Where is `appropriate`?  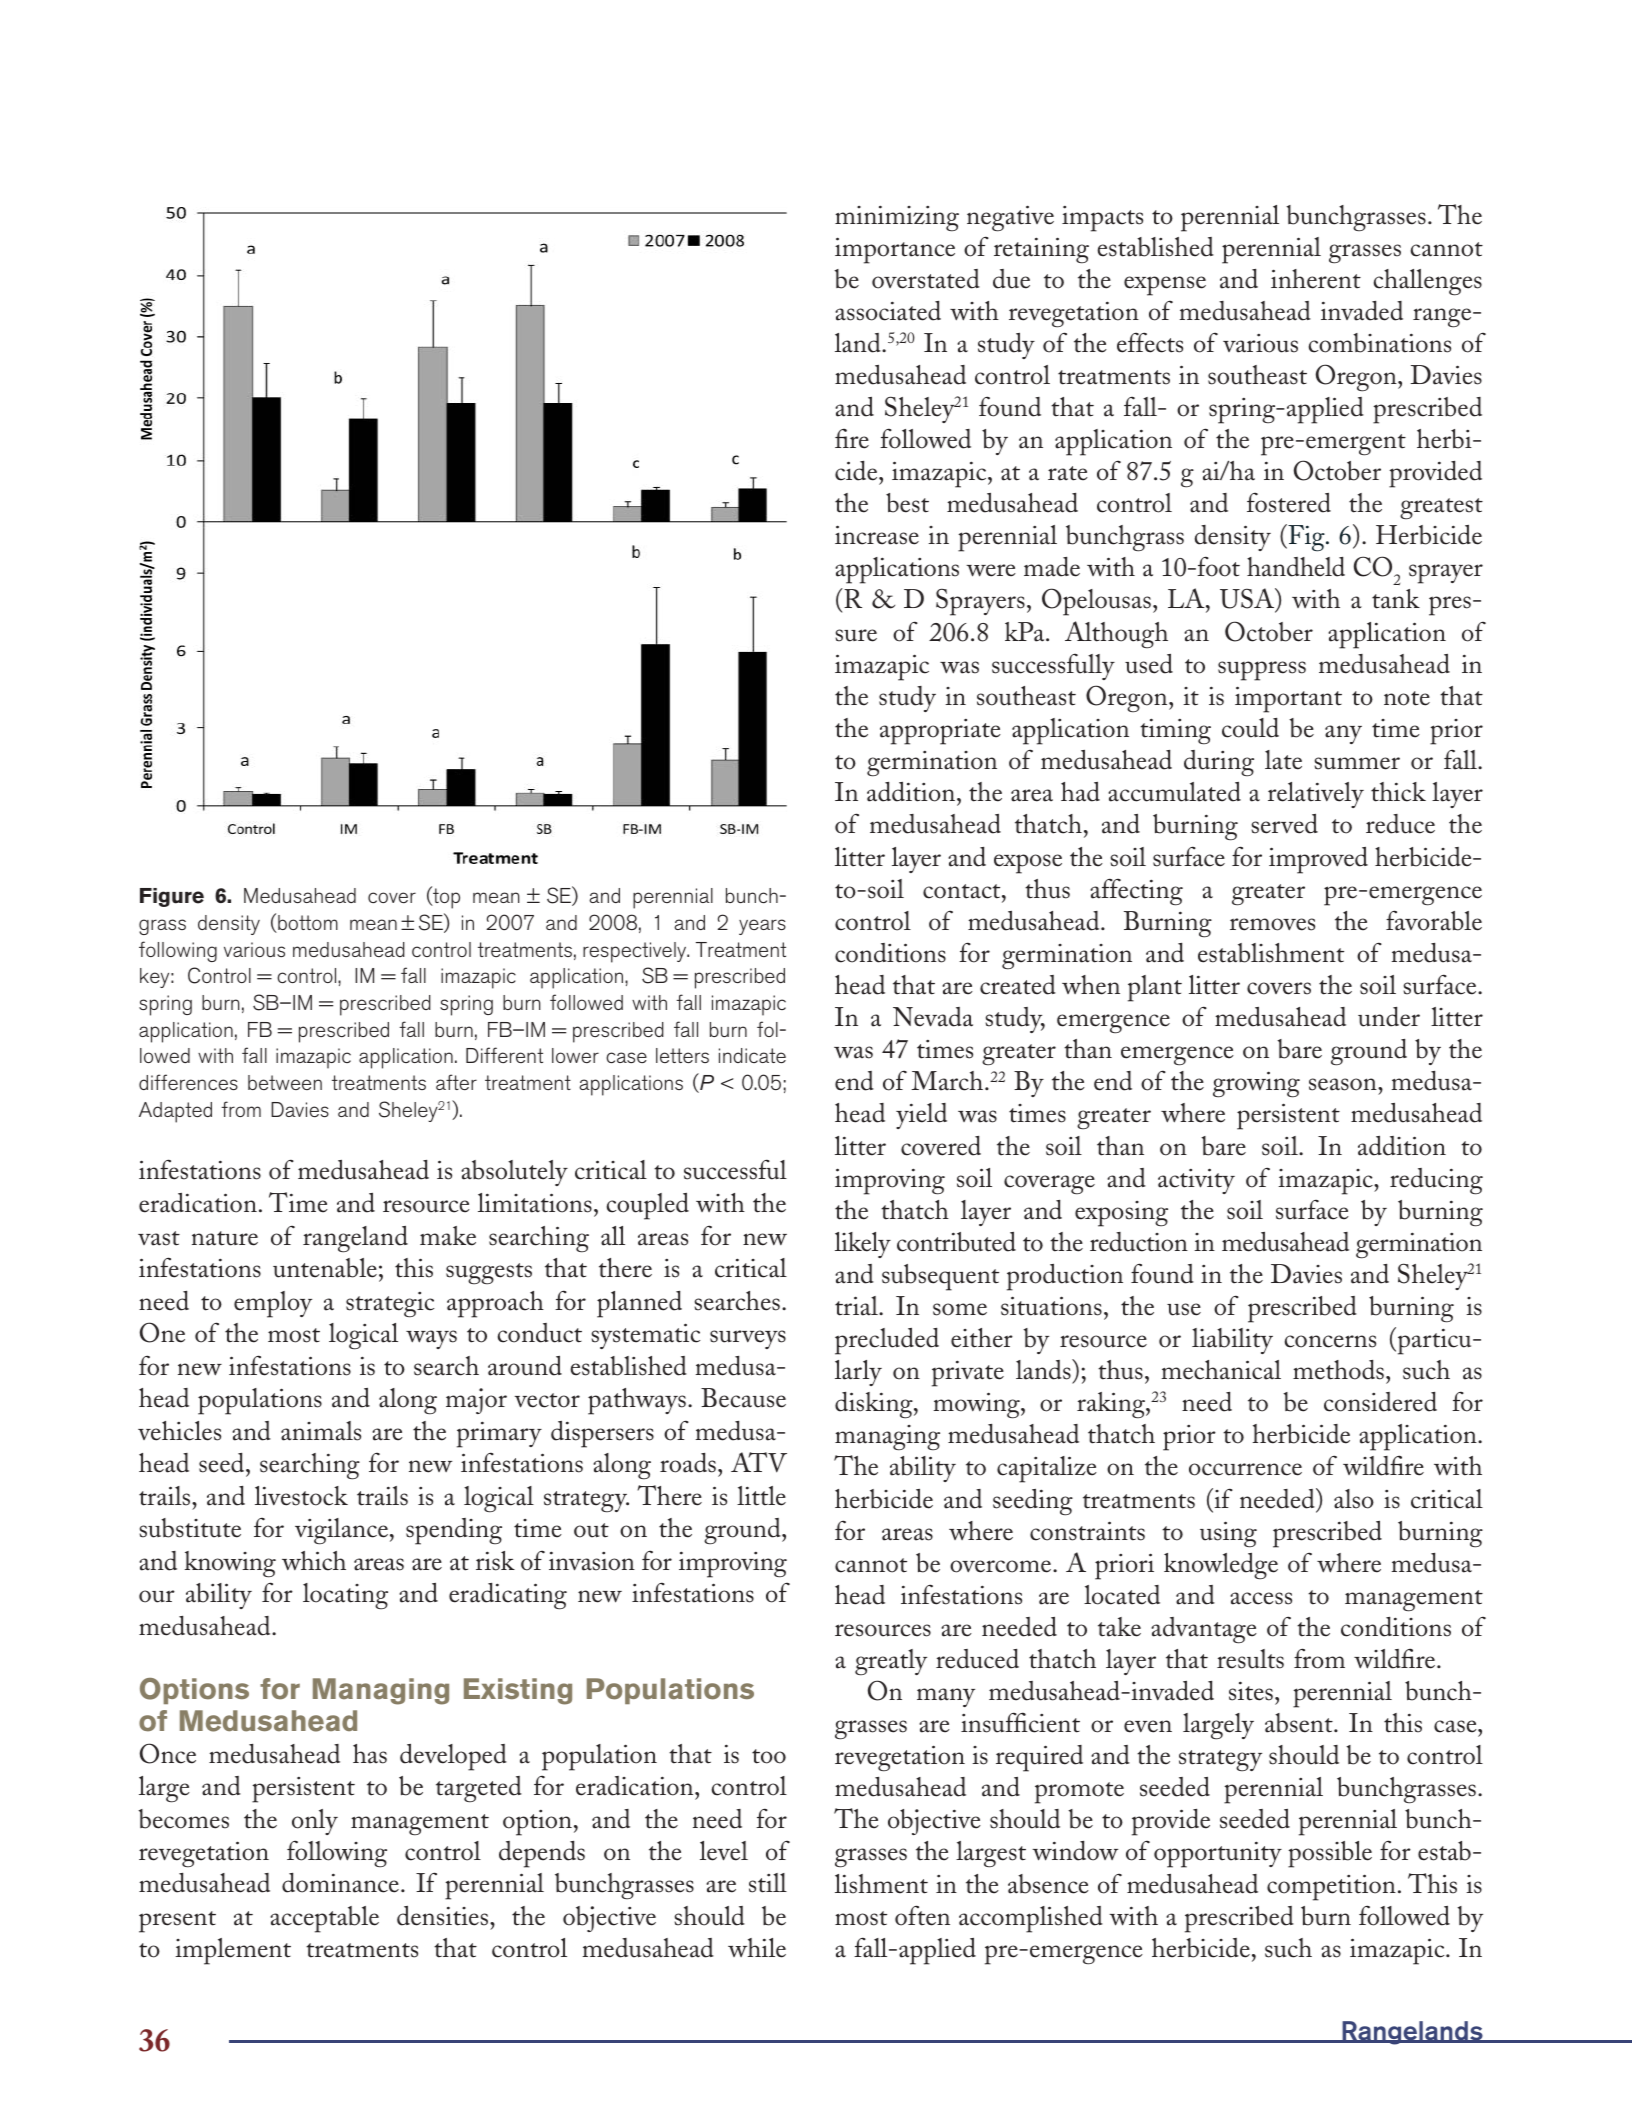 appropriate is located at coordinates (940, 732).
